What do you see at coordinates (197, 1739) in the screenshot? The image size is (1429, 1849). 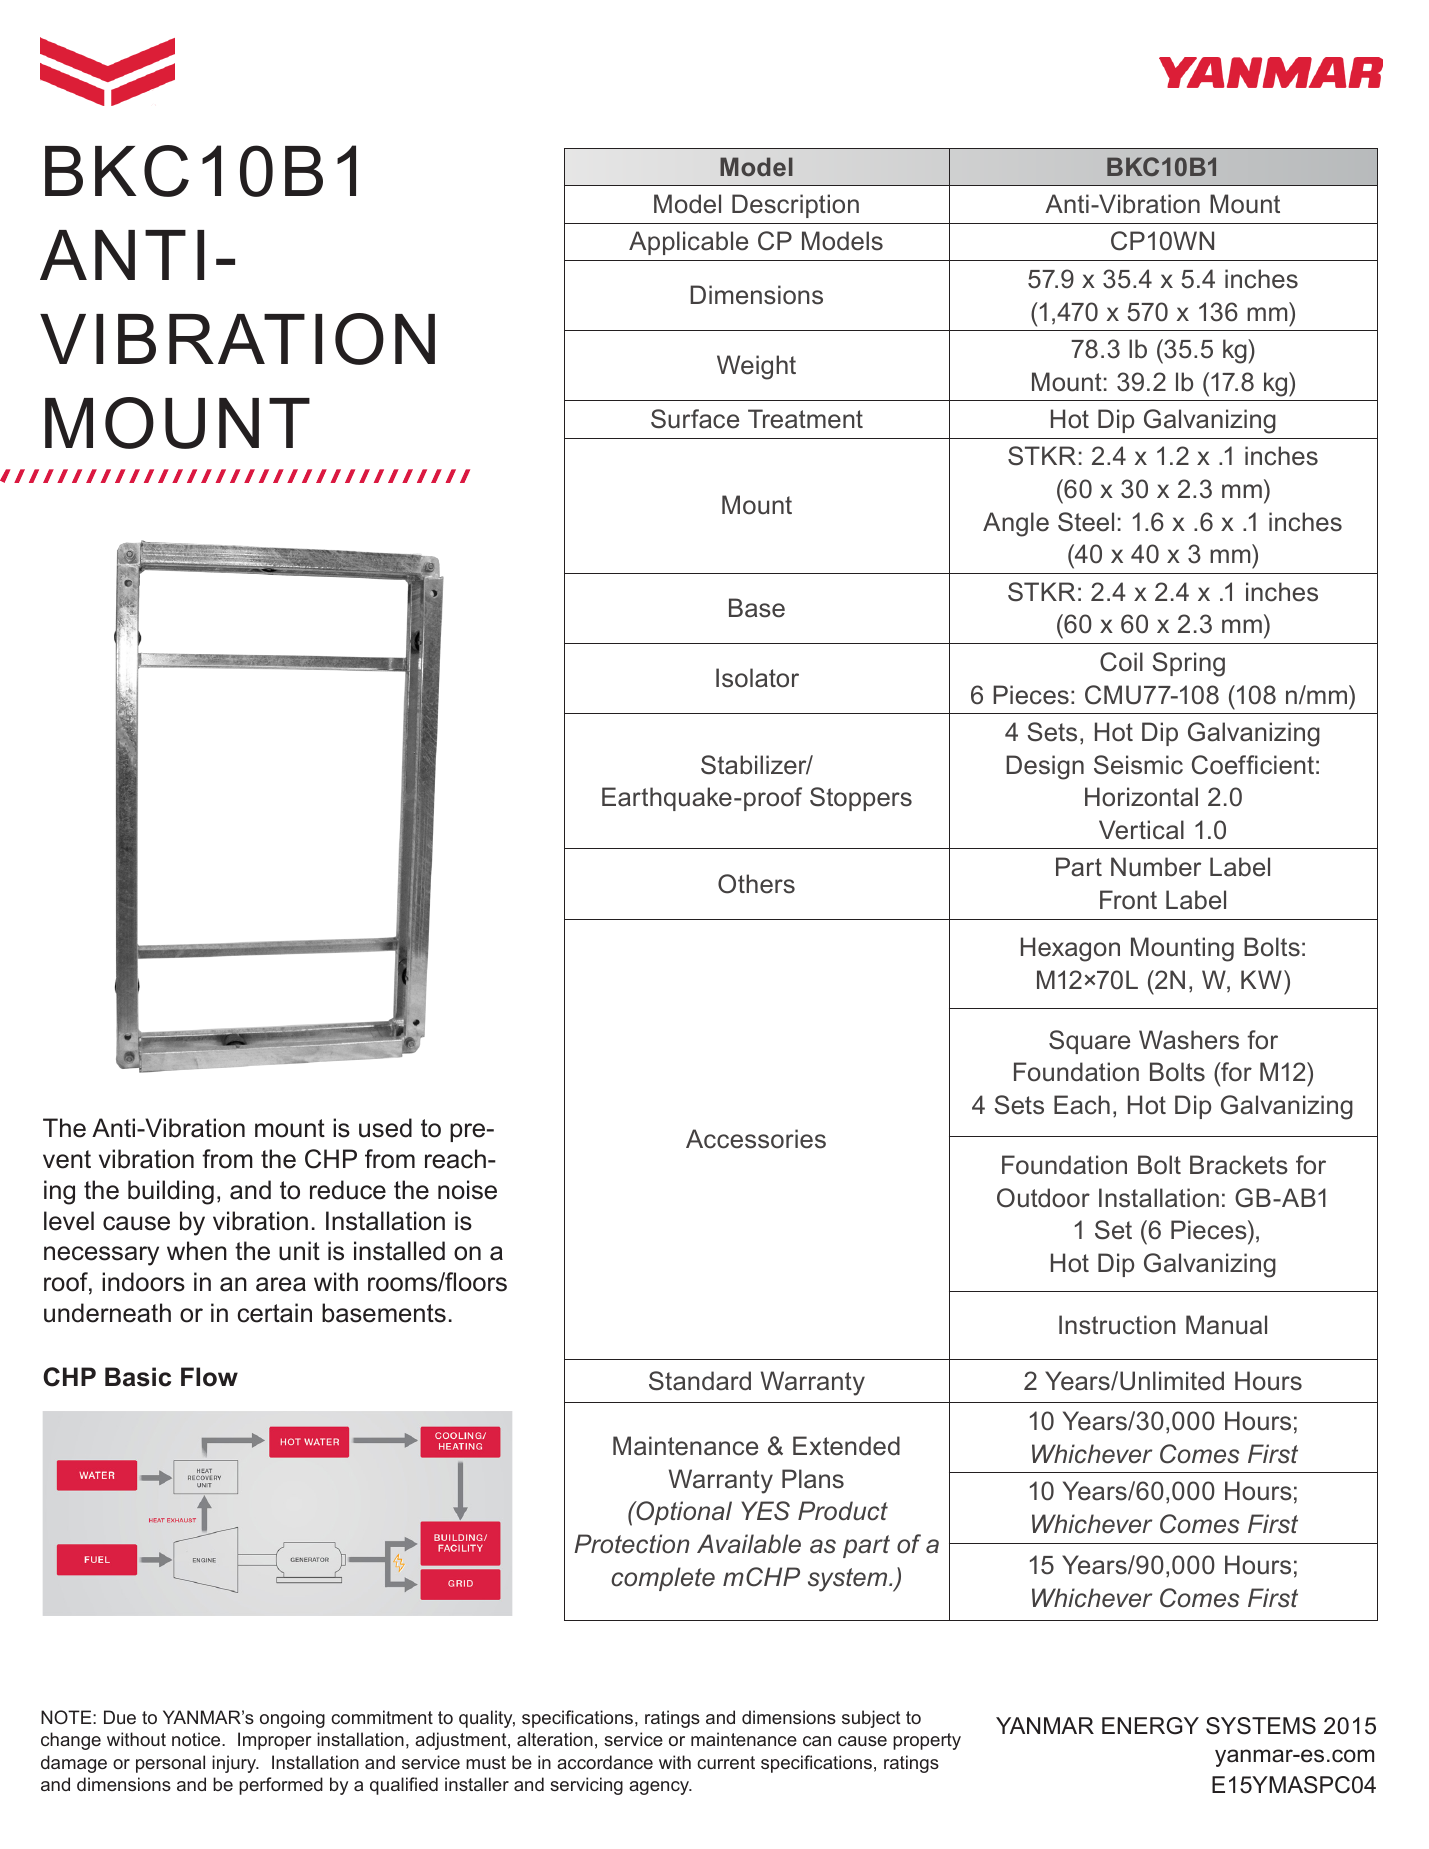 I see `notice` at bounding box center [197, 1739].
